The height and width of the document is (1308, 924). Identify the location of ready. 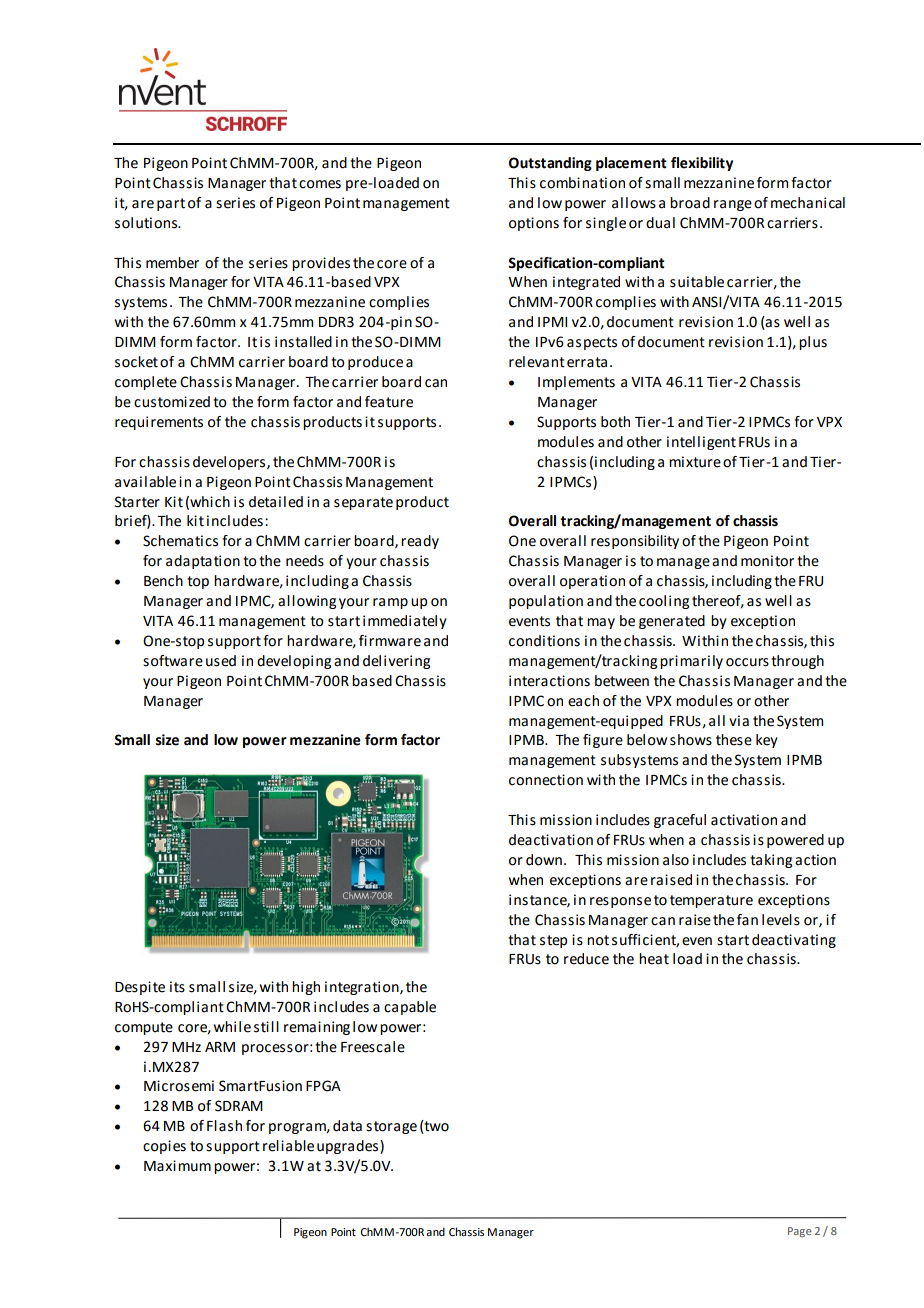
(420, 542).
